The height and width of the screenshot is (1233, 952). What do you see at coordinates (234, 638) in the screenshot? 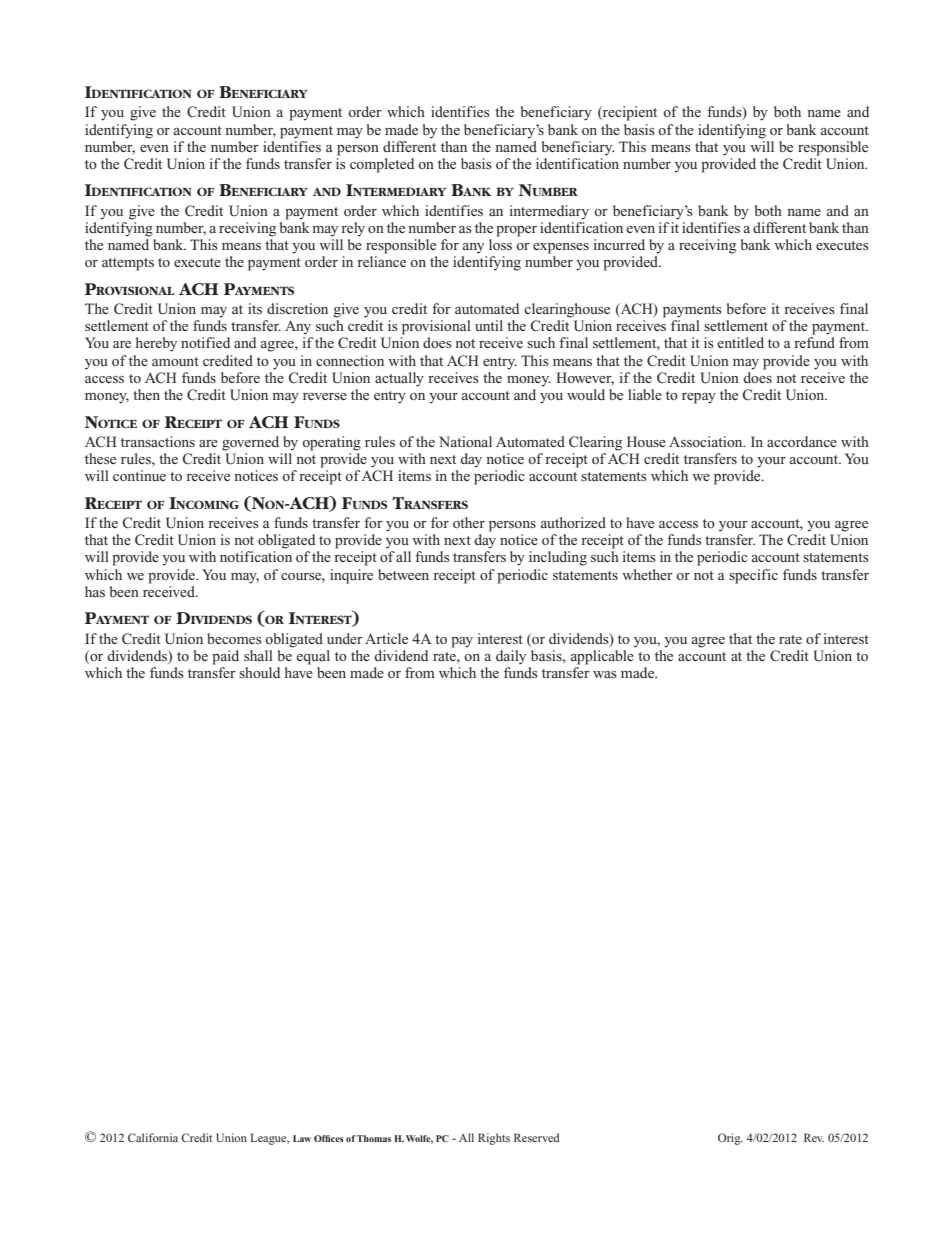
I see `becomes` at bounding box center [234, 638].
